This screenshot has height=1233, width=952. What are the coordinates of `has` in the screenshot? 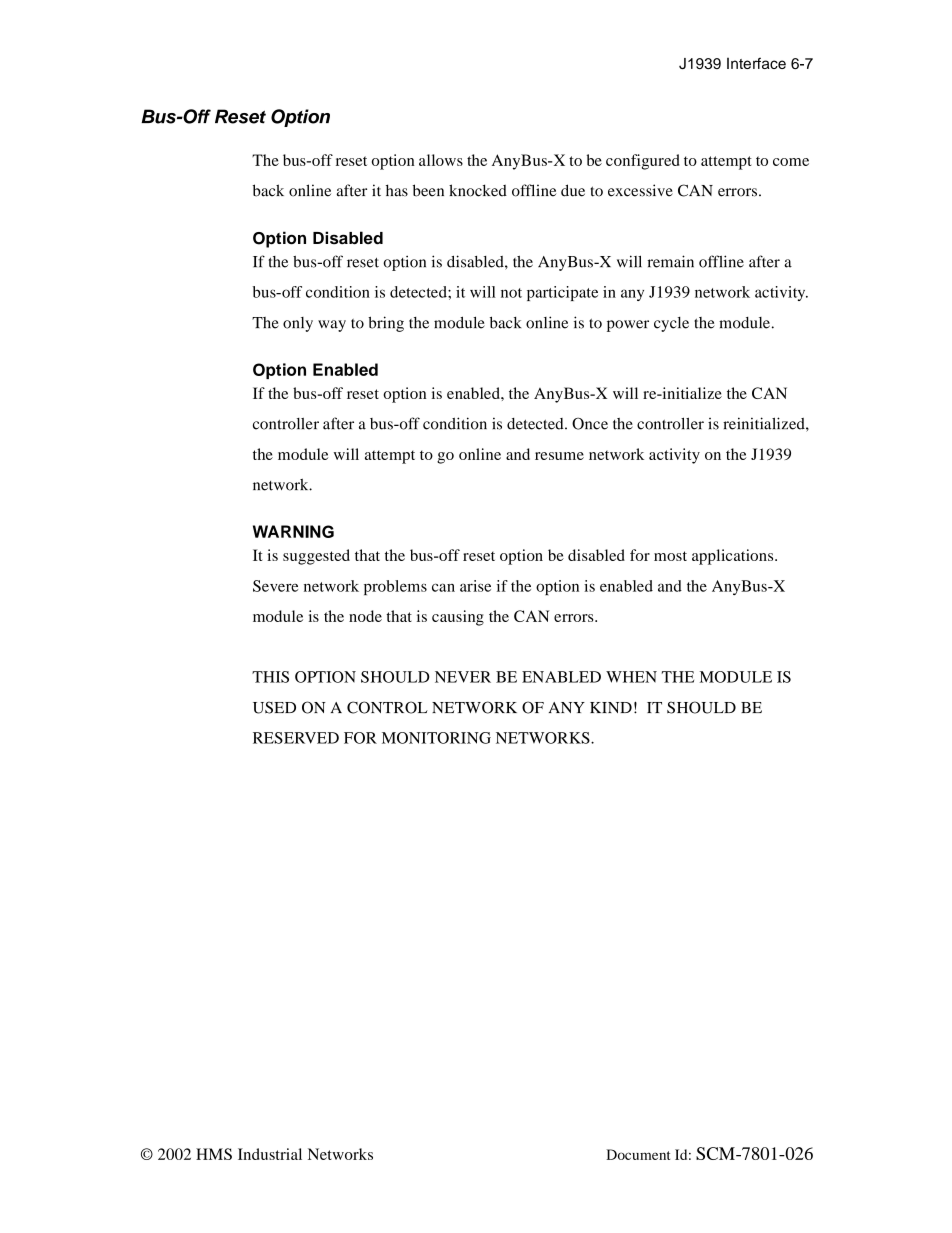 It's located at (397, 190).
